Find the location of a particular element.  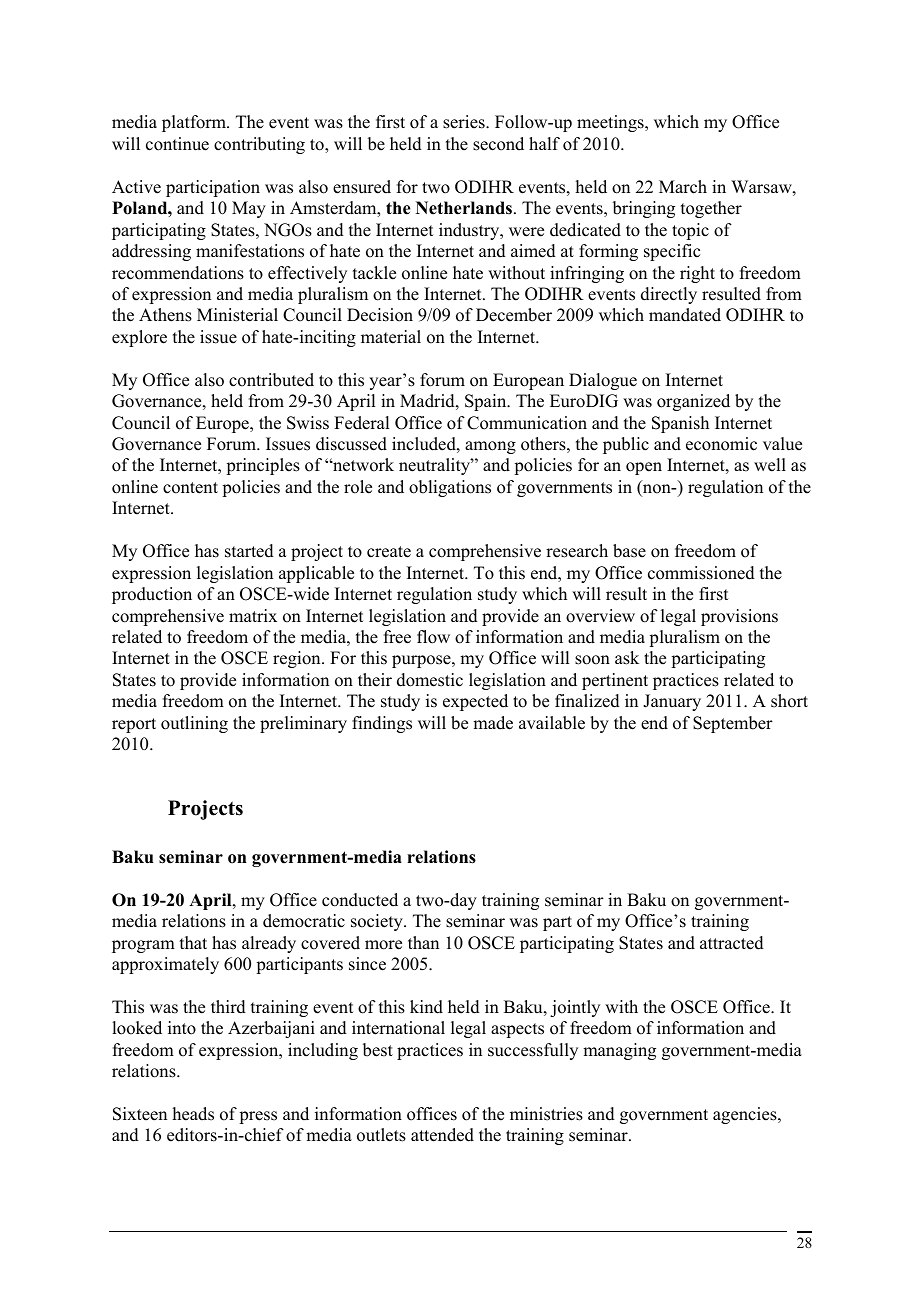

flow is located at coordinates (433, 637).
